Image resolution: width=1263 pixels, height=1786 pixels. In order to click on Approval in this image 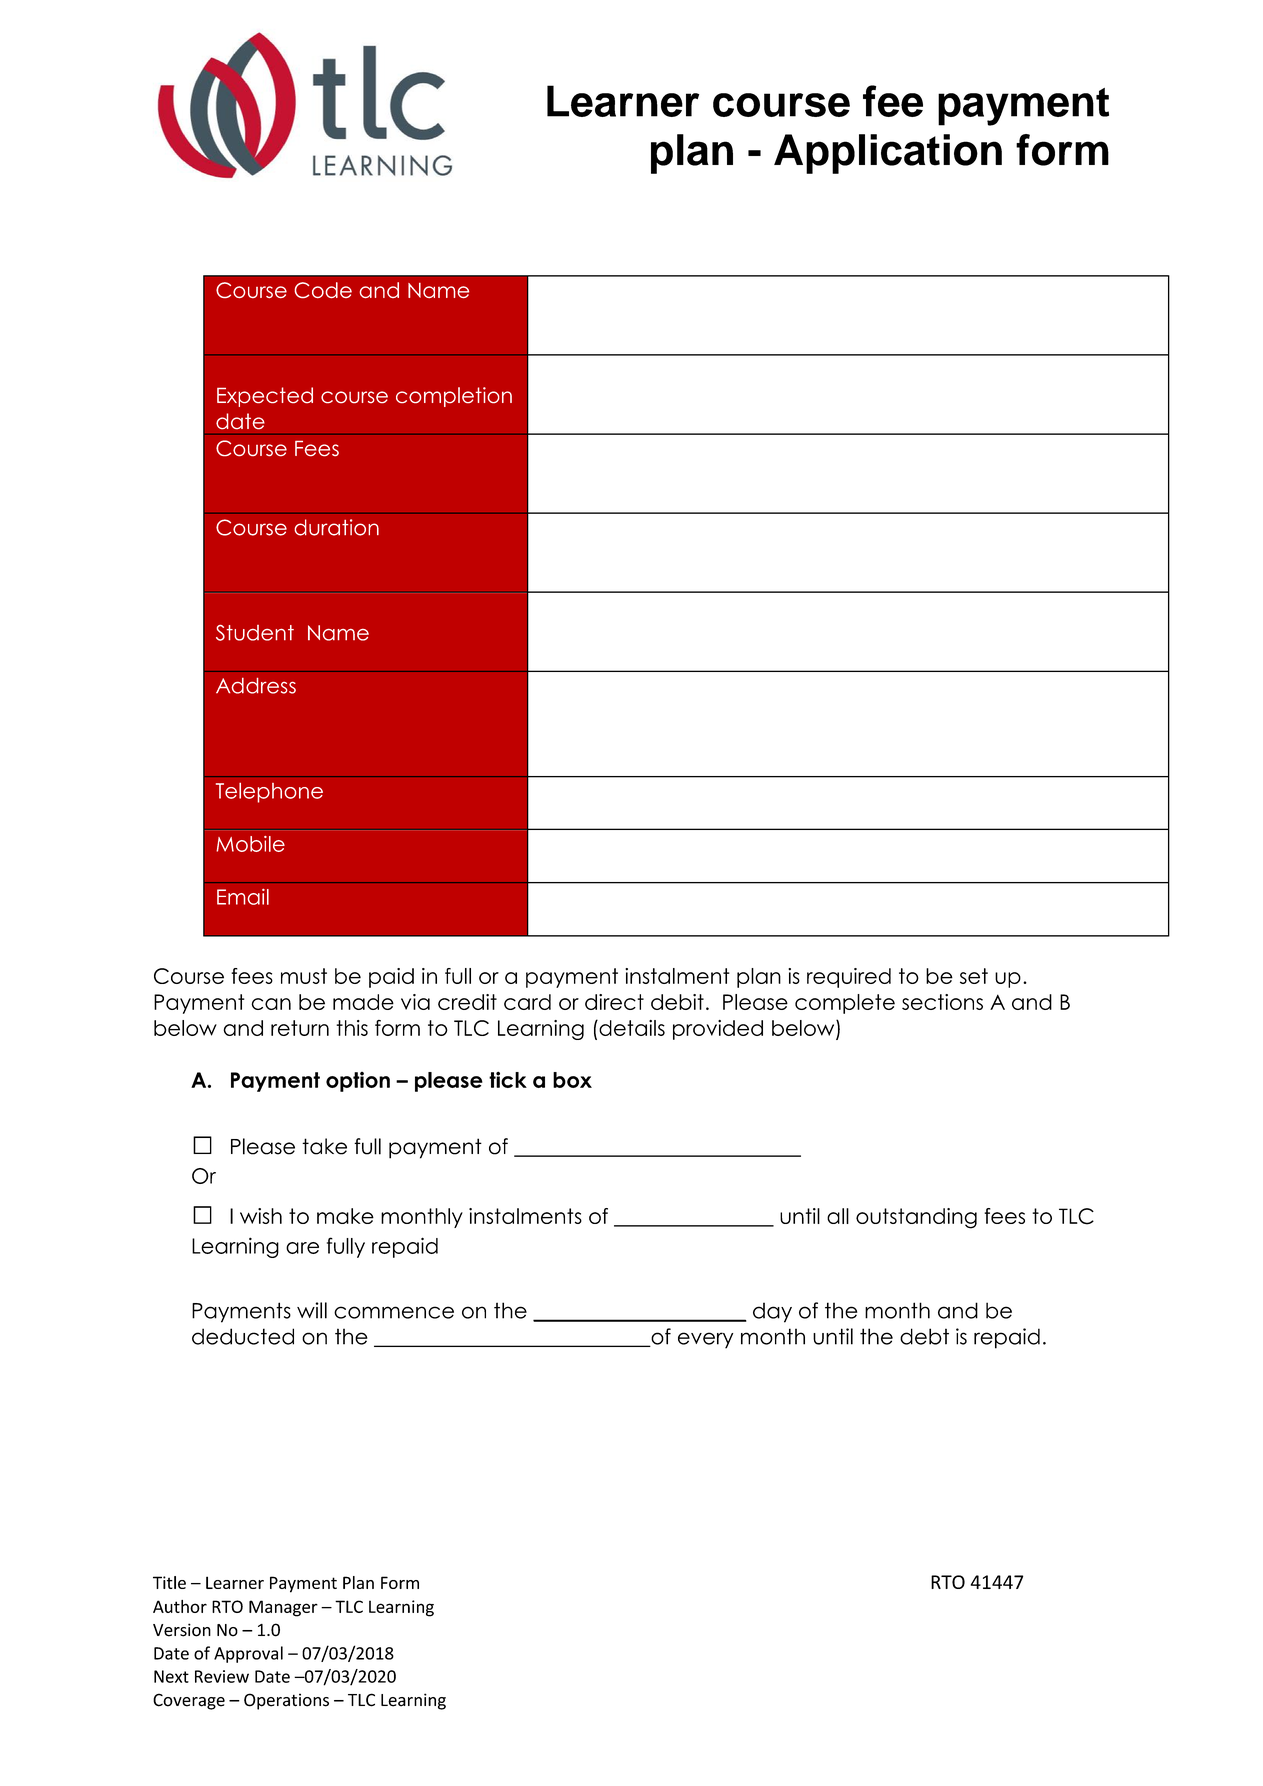, I will do `click(248, 1654)`.
